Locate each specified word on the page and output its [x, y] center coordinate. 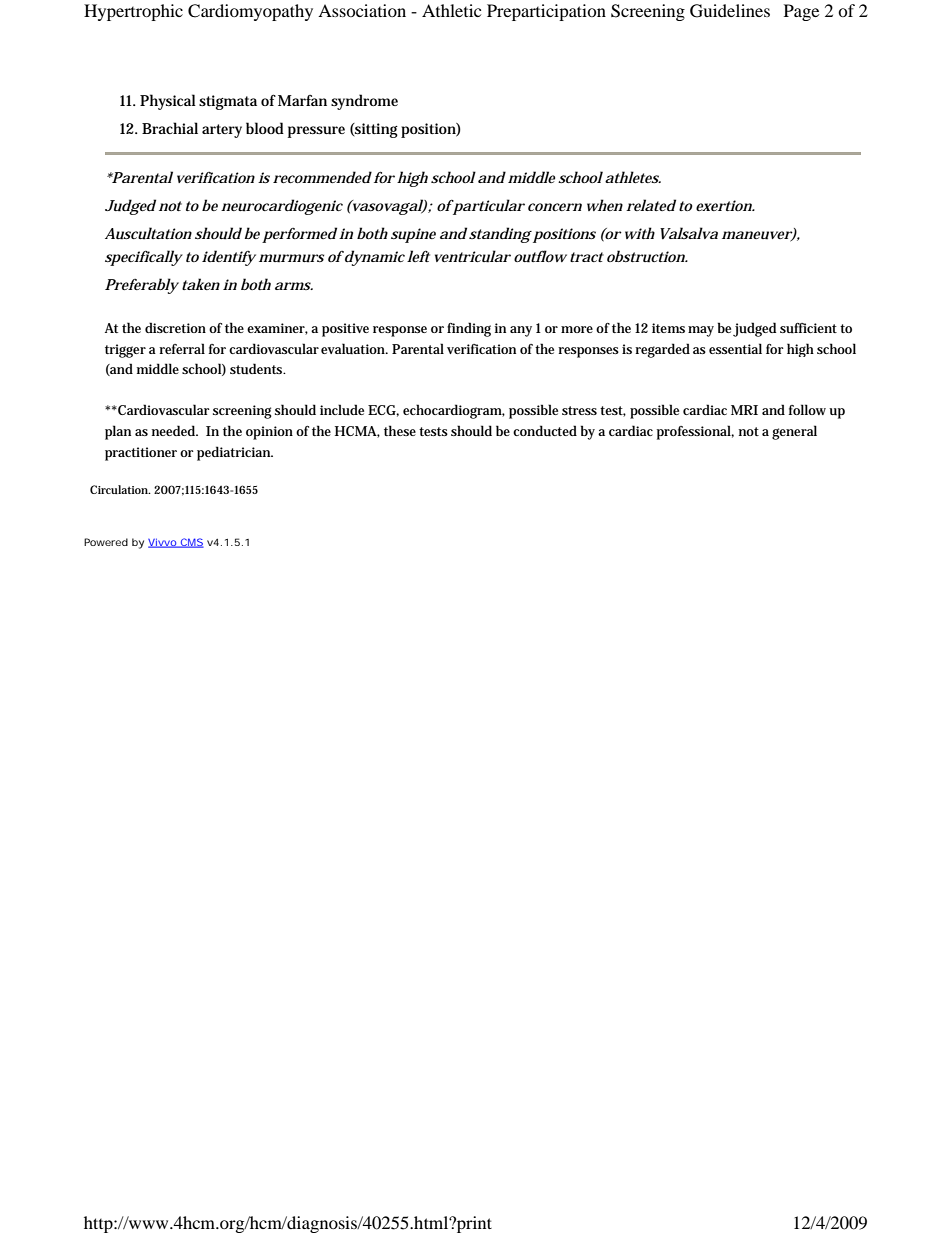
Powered [106, 542]
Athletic [451, 10]
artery [222, 131]
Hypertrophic [133, 12]
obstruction [647, 256]
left [418, 256]
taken [201, 284]
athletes [633, 177]
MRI [744, 410]
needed [175, 430]
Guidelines [730, 11]
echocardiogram [454, 411]
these [400, 430]
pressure [316, 132]
